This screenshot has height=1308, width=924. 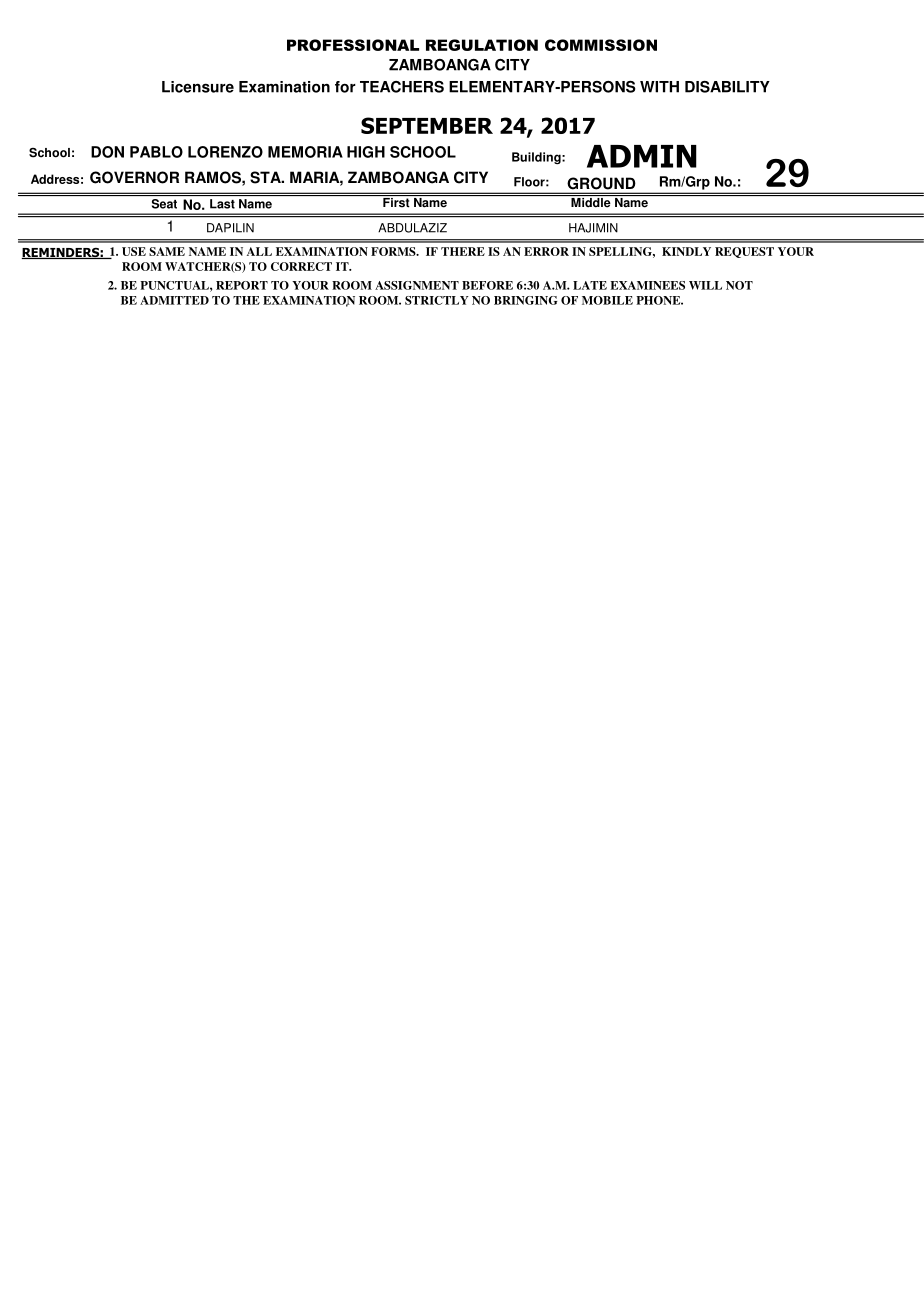 I want to click on Licensure, so click(x=198, y=87).
